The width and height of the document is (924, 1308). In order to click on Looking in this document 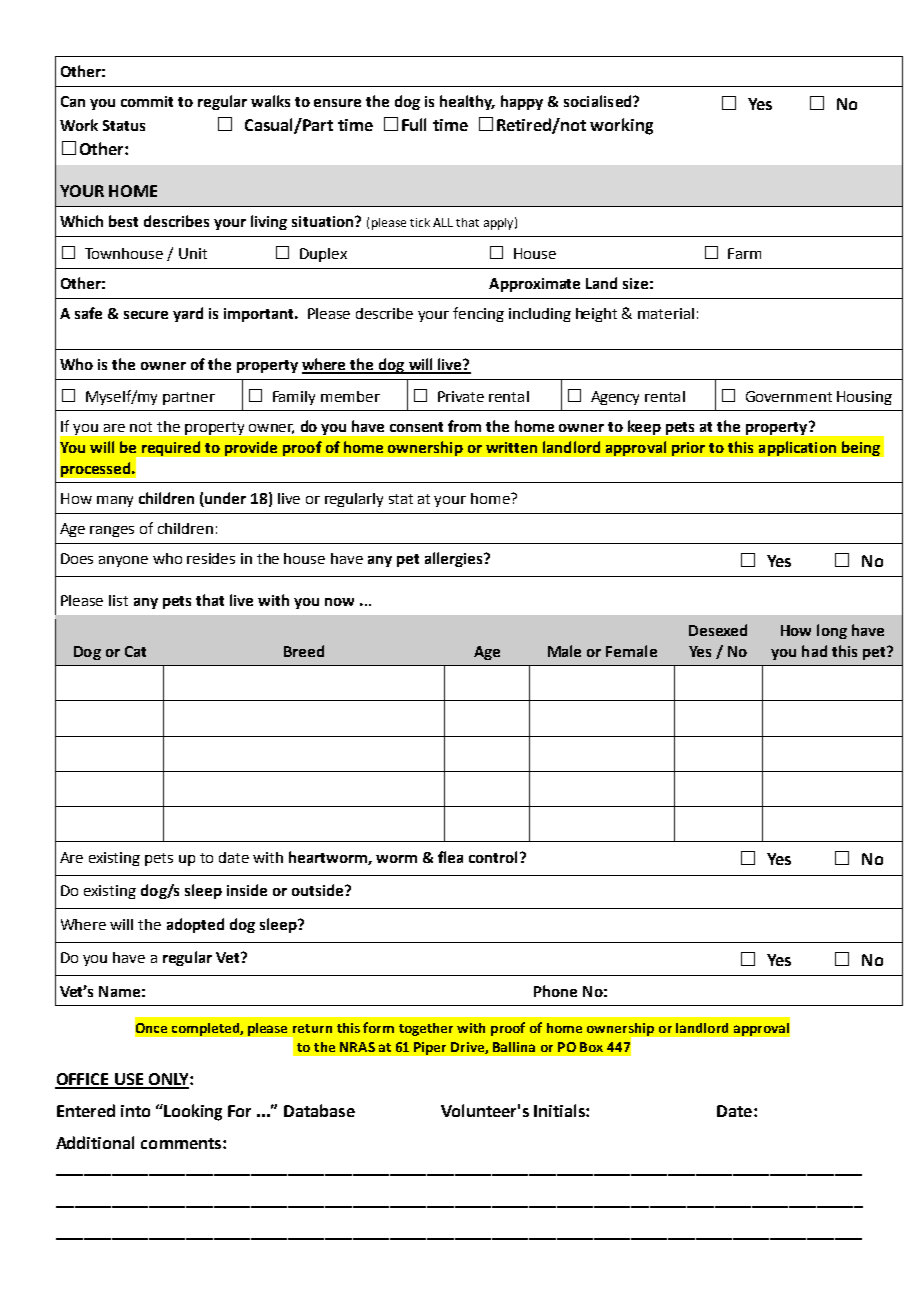, I will do `click(192, 1112)`.
